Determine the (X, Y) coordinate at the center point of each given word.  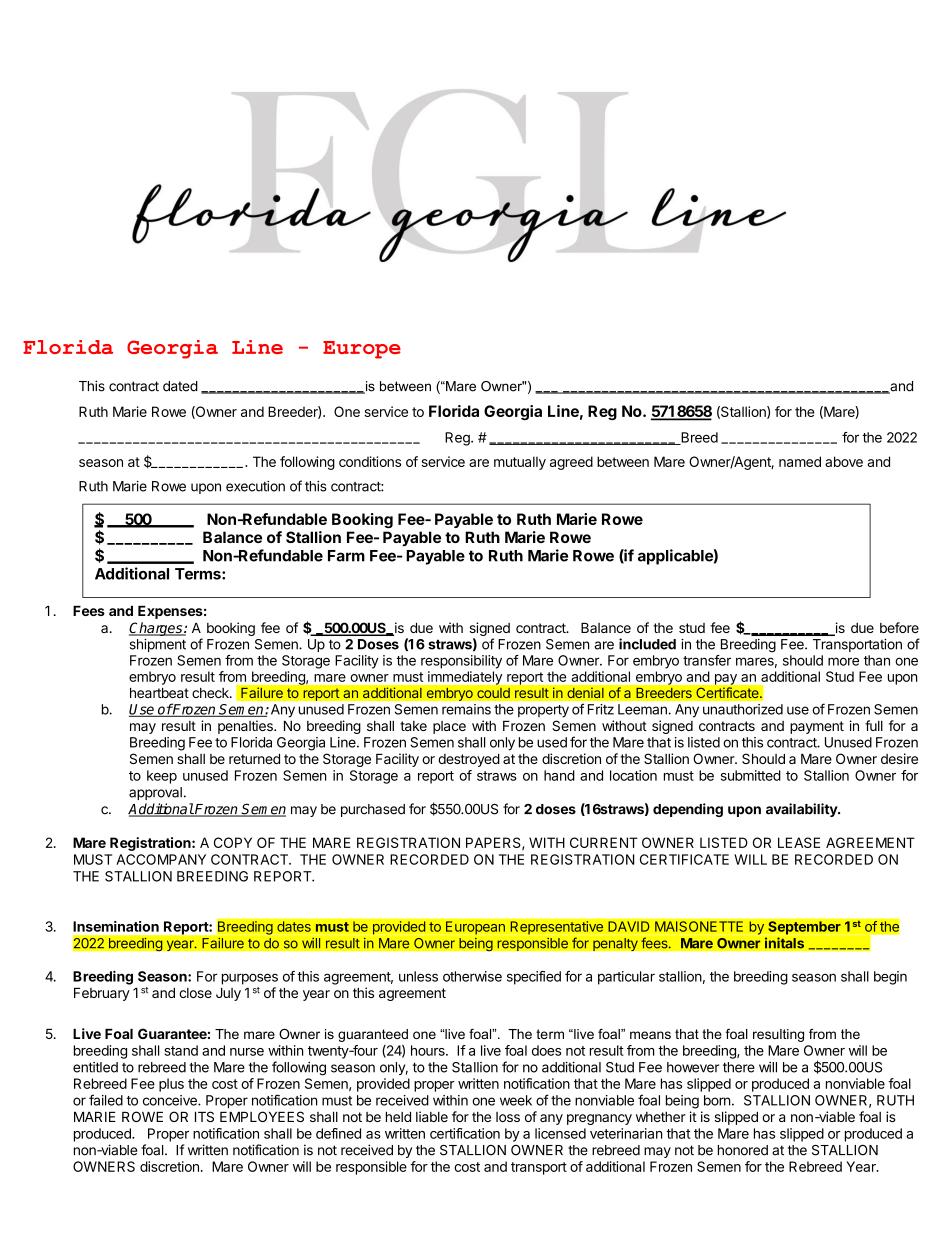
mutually (520, 463)
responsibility (461, 662)
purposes (250, 979)
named (800, 461)
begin (890, 978)
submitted (751, 775)
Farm (346, 556)
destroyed (469, 760)
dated (180, 386)
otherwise (472, 976)
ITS (204, 1116)
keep (162, 777)
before (899, 627)
